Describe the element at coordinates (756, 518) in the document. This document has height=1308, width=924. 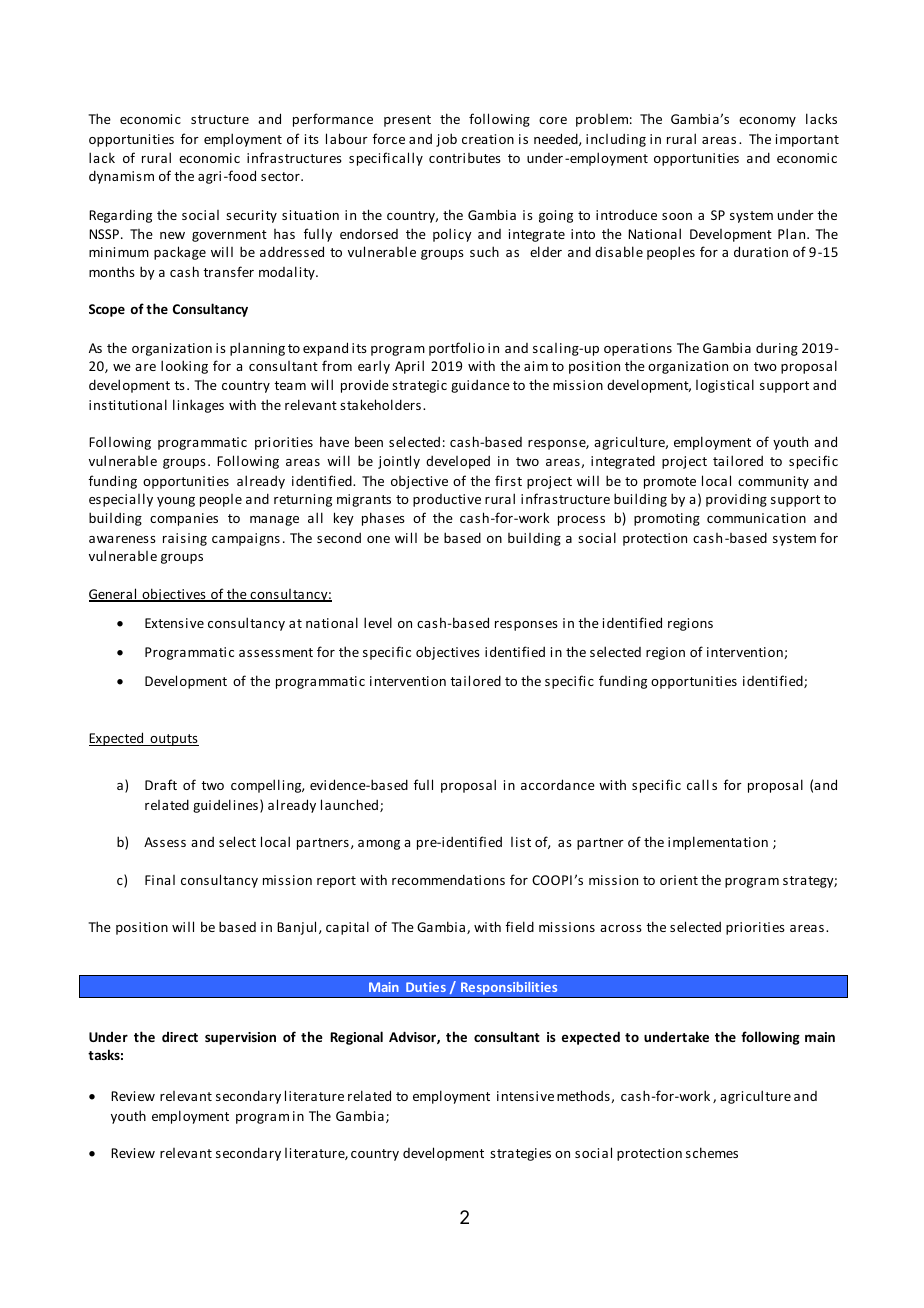
I see `communication` at that location.
